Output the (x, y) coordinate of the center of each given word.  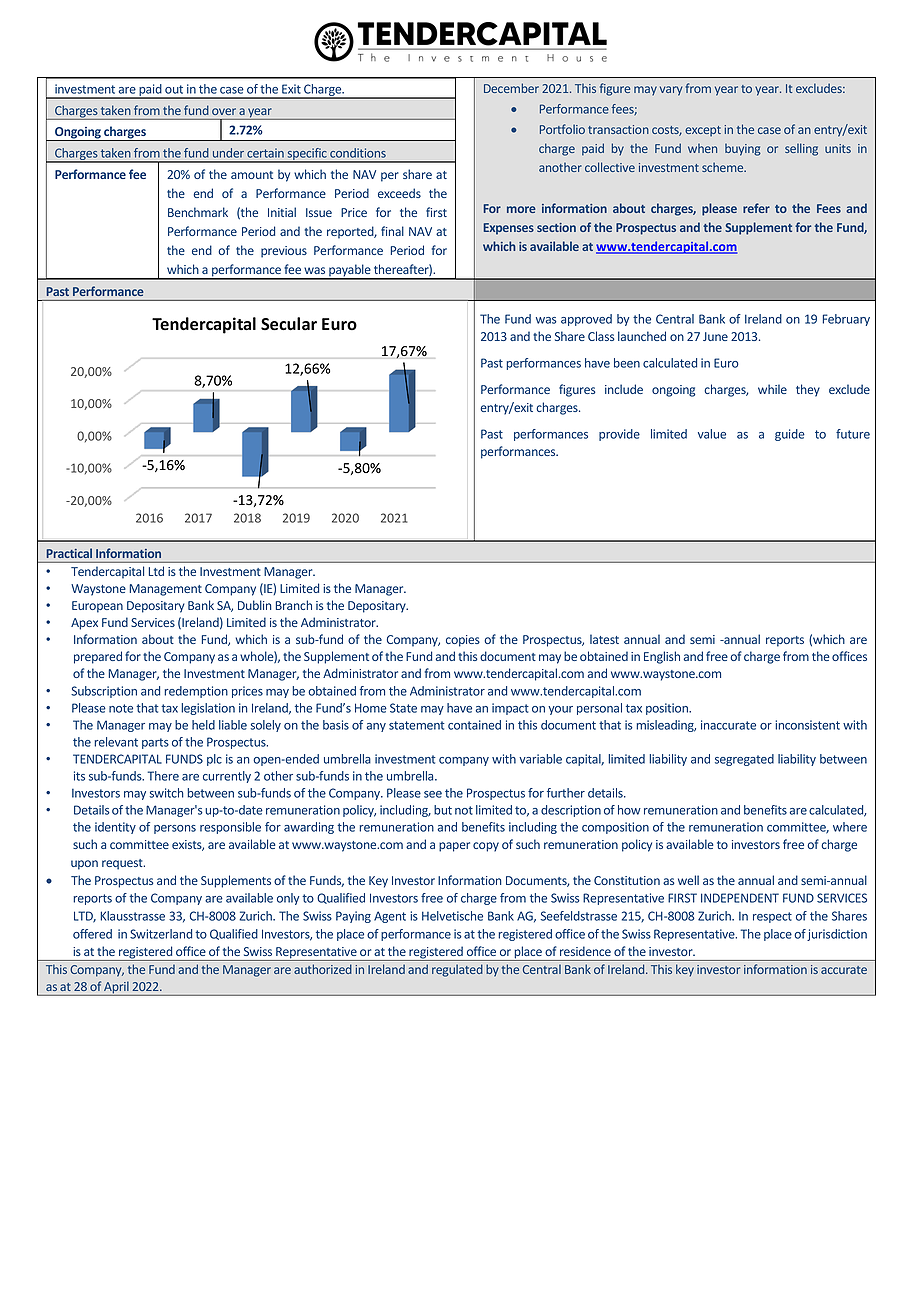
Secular (289, 324)
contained (474, 725)
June (715, 336)
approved (586, 320)
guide (790, 435)
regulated (457, 970)
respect (772, 917)
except (703, 131)
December (511, 88)
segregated (744, 760)
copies (463, 641)
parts (155, 743)
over (224, 111)
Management (166, 590)
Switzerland (161, 934)
